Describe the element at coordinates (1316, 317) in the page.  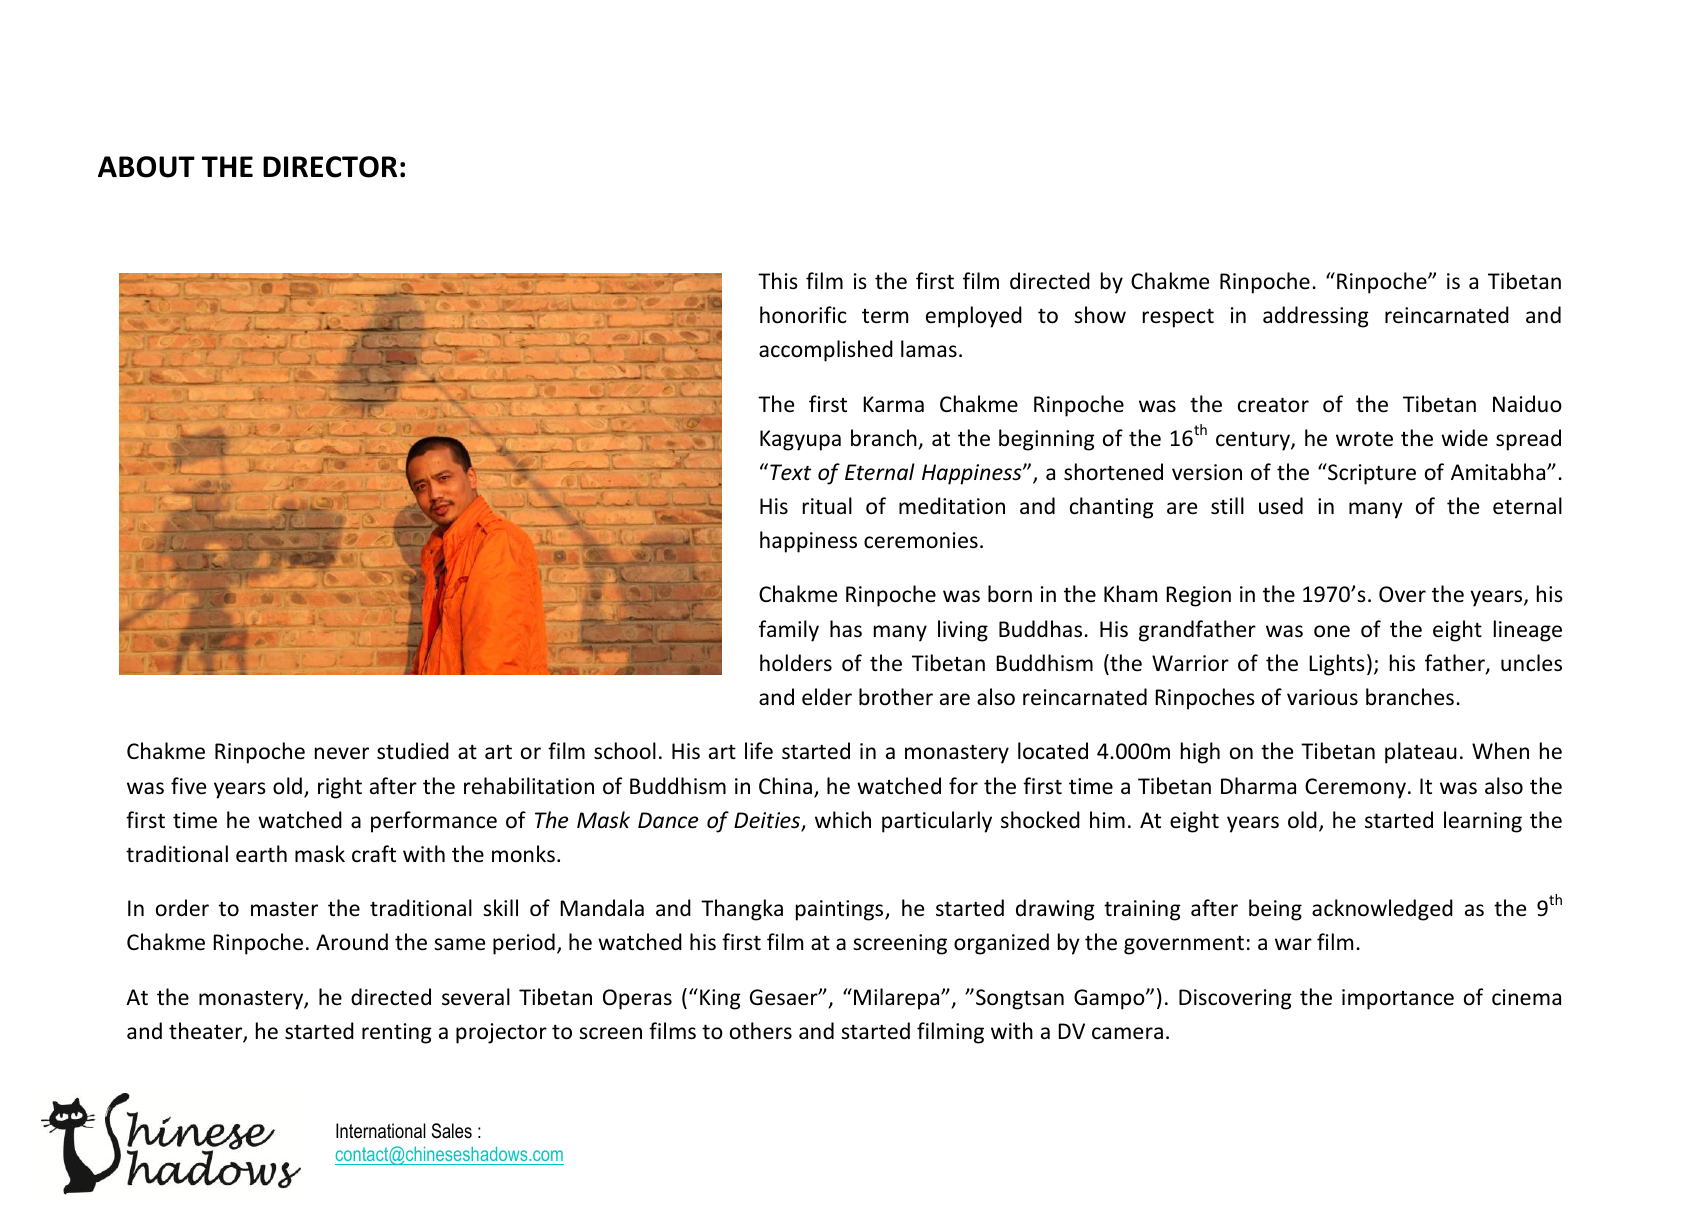
I see `addressing` at that location.
